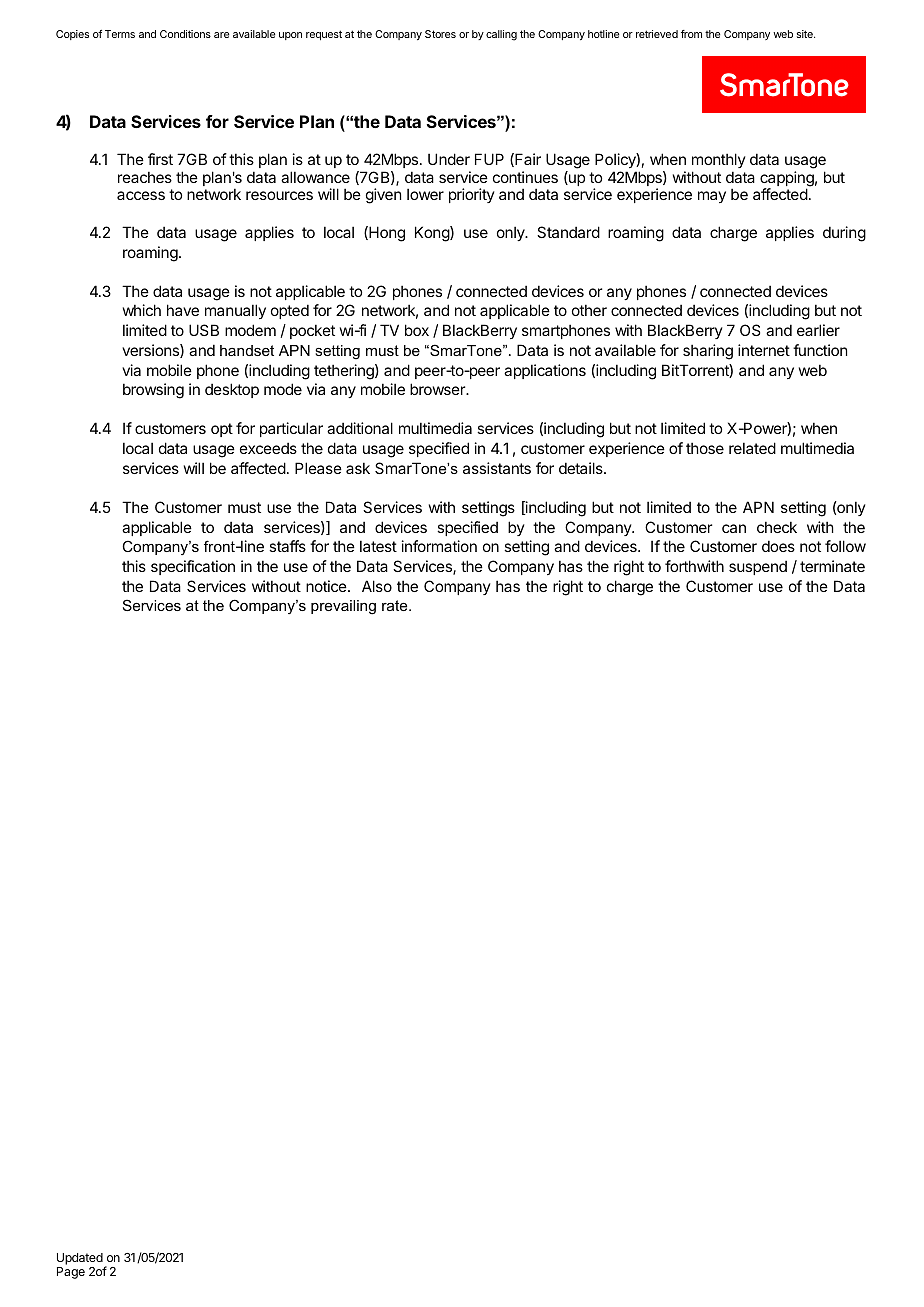  Describe the element at coordinates (185, 34) in the screenshot. I see `Conditions` at that location.
